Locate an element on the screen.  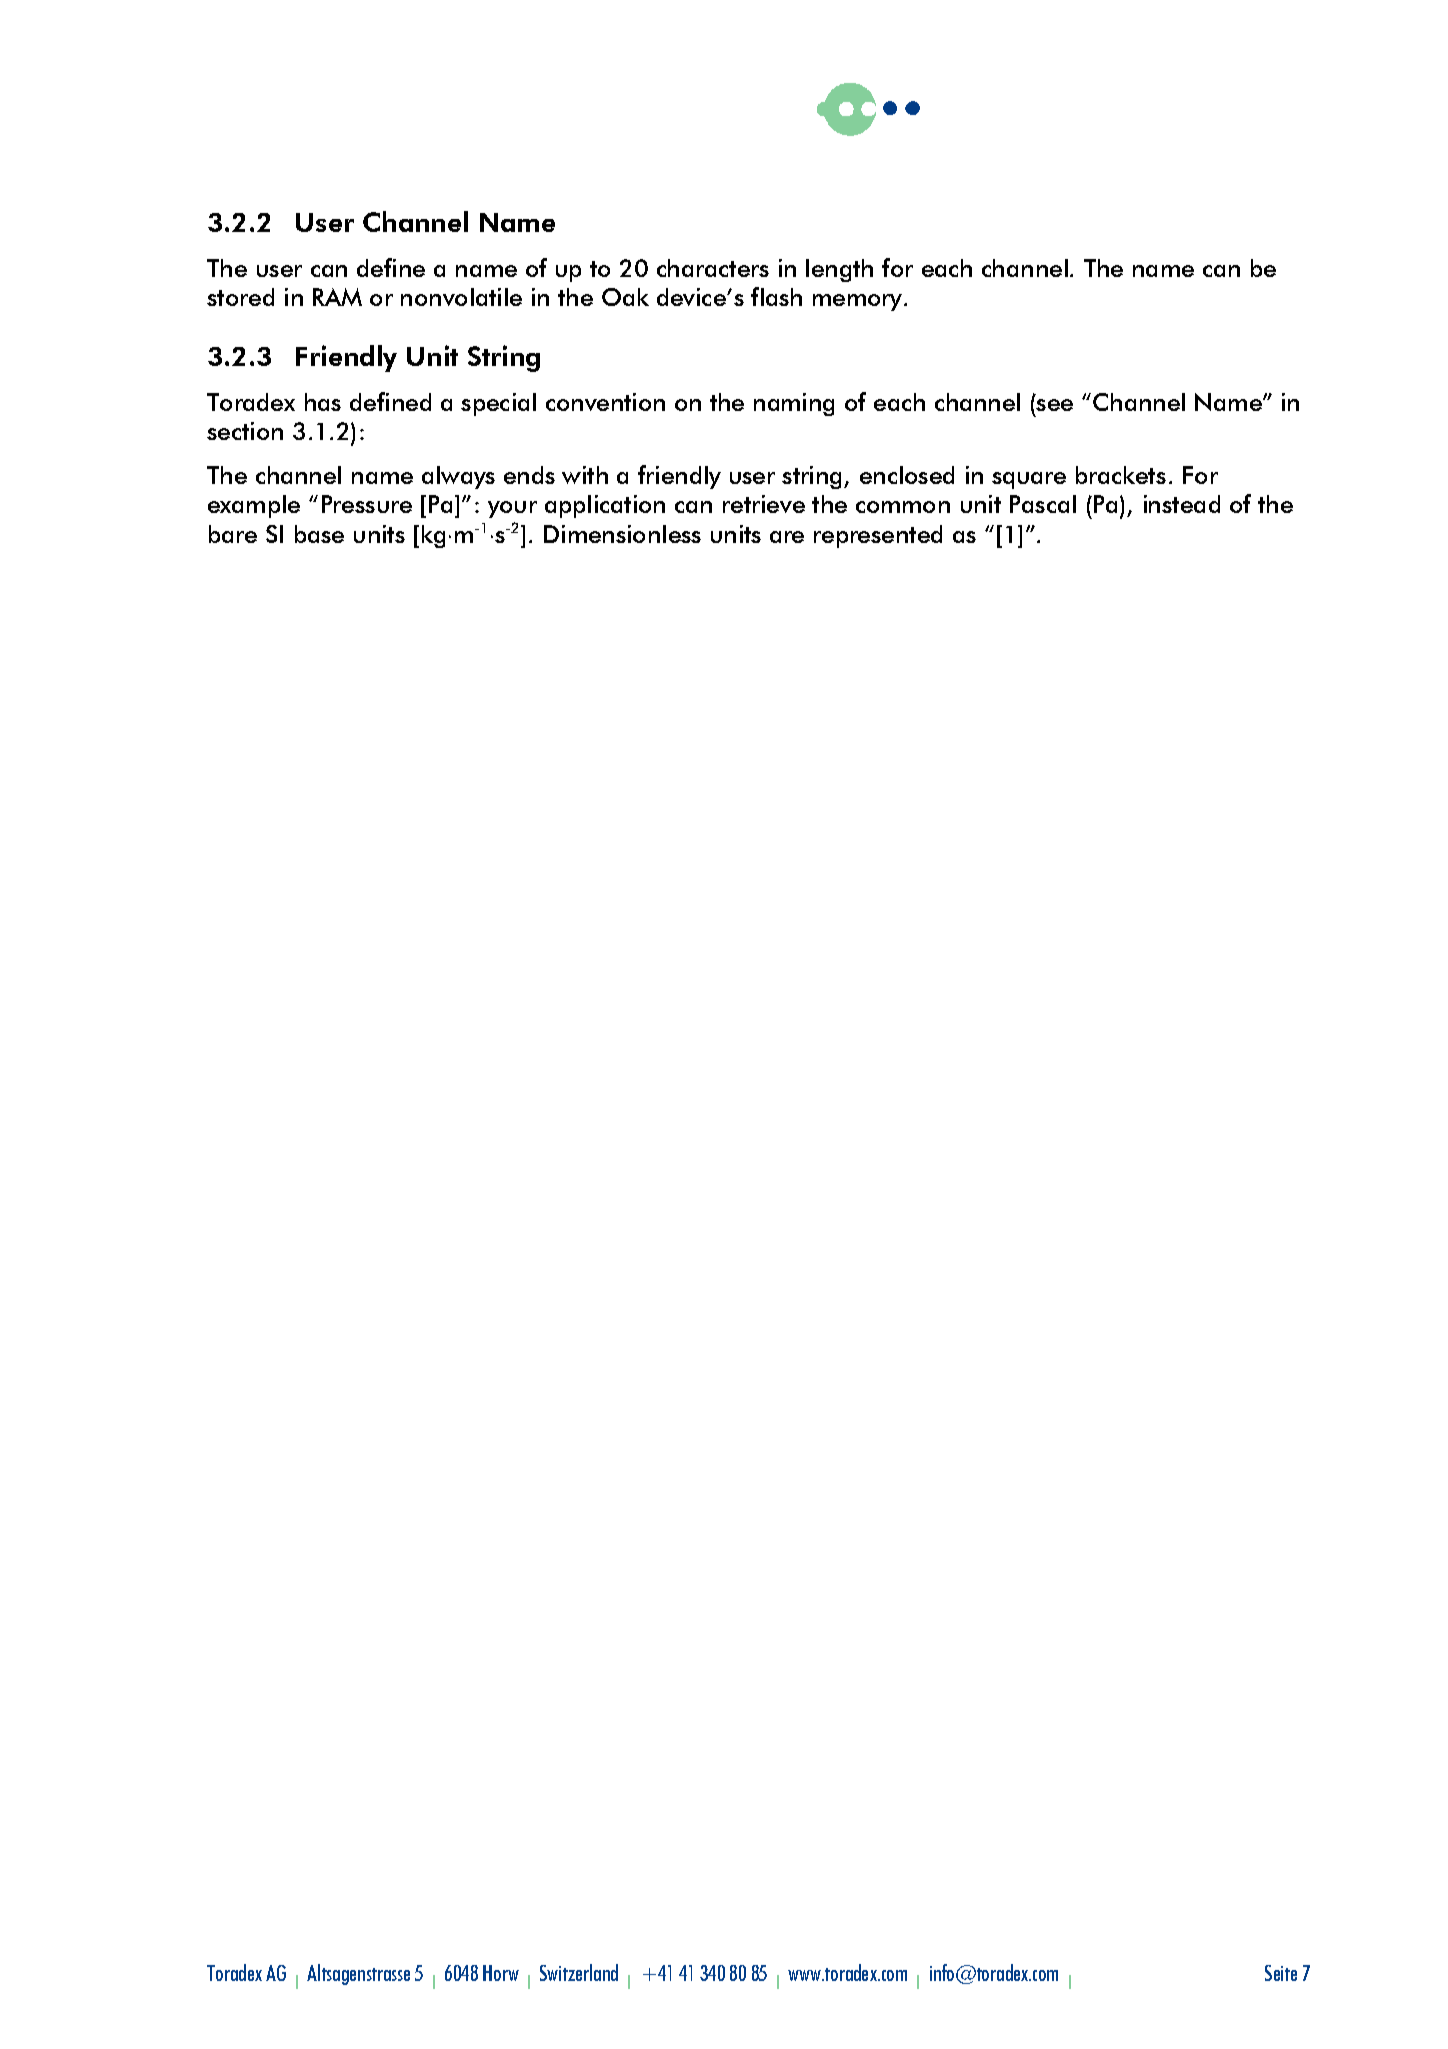
Dimensionless is located at coordinates (622, 534).
